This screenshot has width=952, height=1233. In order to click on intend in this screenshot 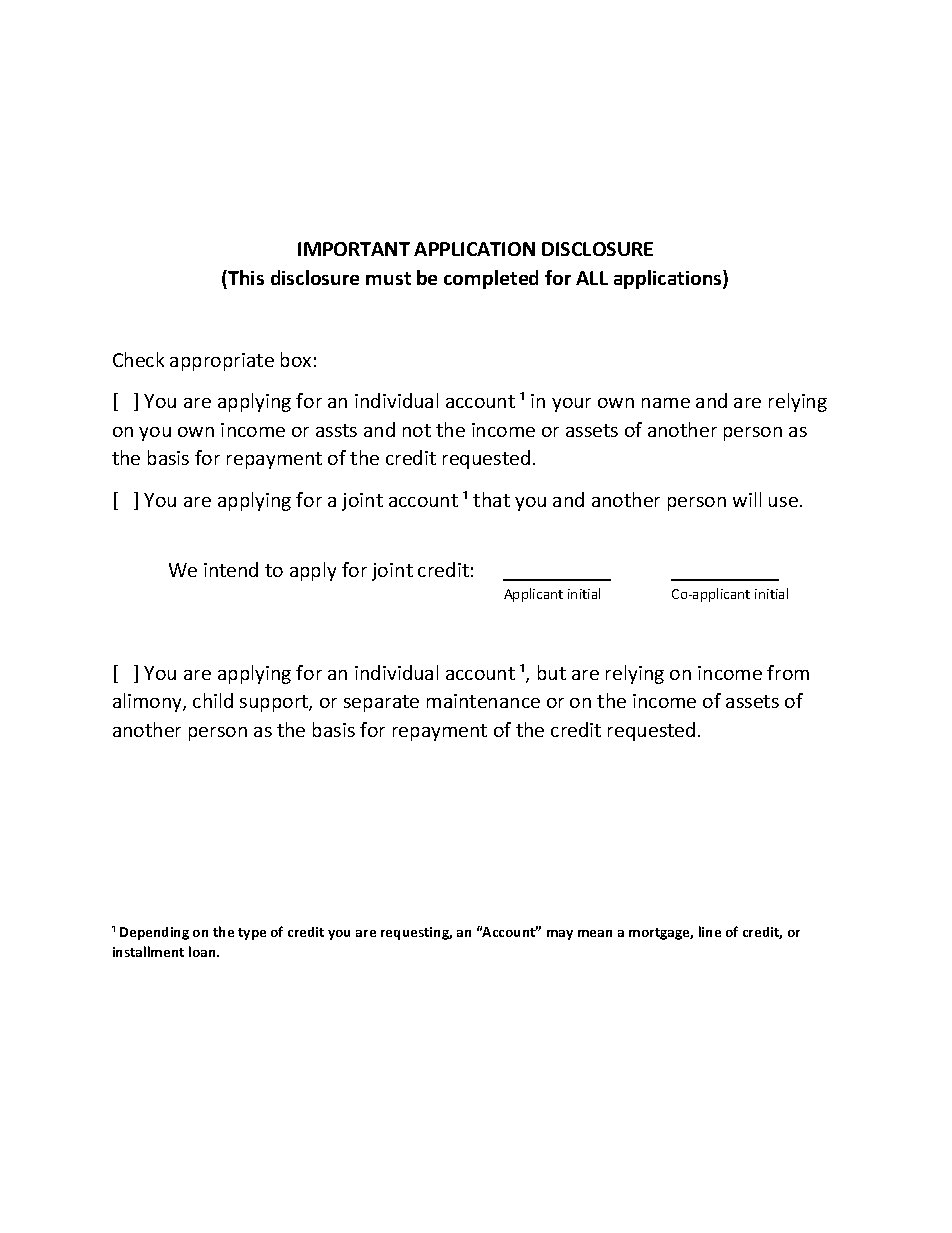, I will do `click(231, 569)`.
